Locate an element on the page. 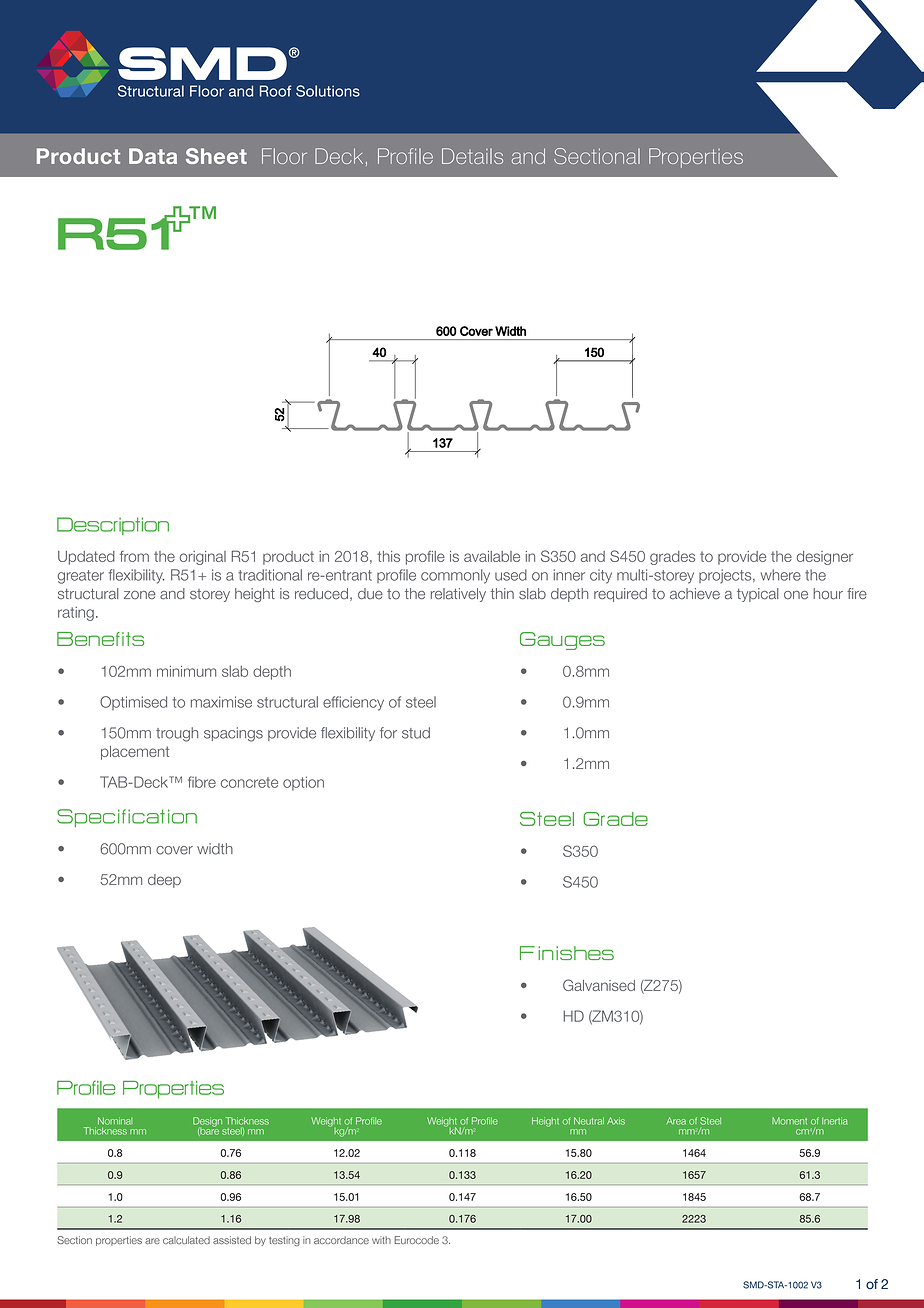  Data is located at coordinates (153, 156).
